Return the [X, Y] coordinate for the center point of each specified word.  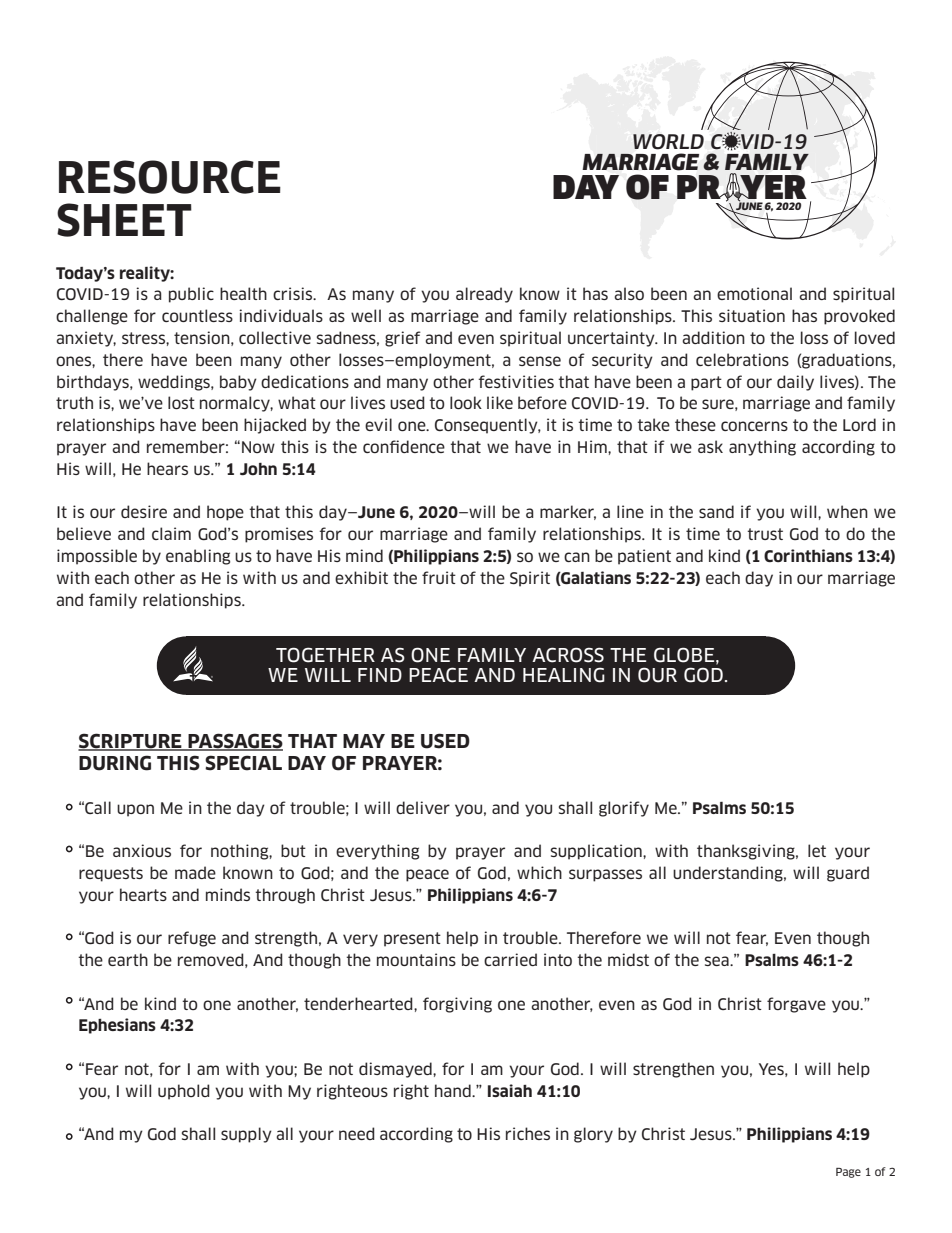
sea [718, 961]
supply [246, 1135]
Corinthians [808, 556]
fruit [439, 577]
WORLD [668, 142]
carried [510, 959]
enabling [198, 557]
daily [795, 383]
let [817, 850]
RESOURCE [170, 177]
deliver [423, 807]
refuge [192, 939]
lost [181, 402]
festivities [516, 381]
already [484, 295]
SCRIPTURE [131, 742]
